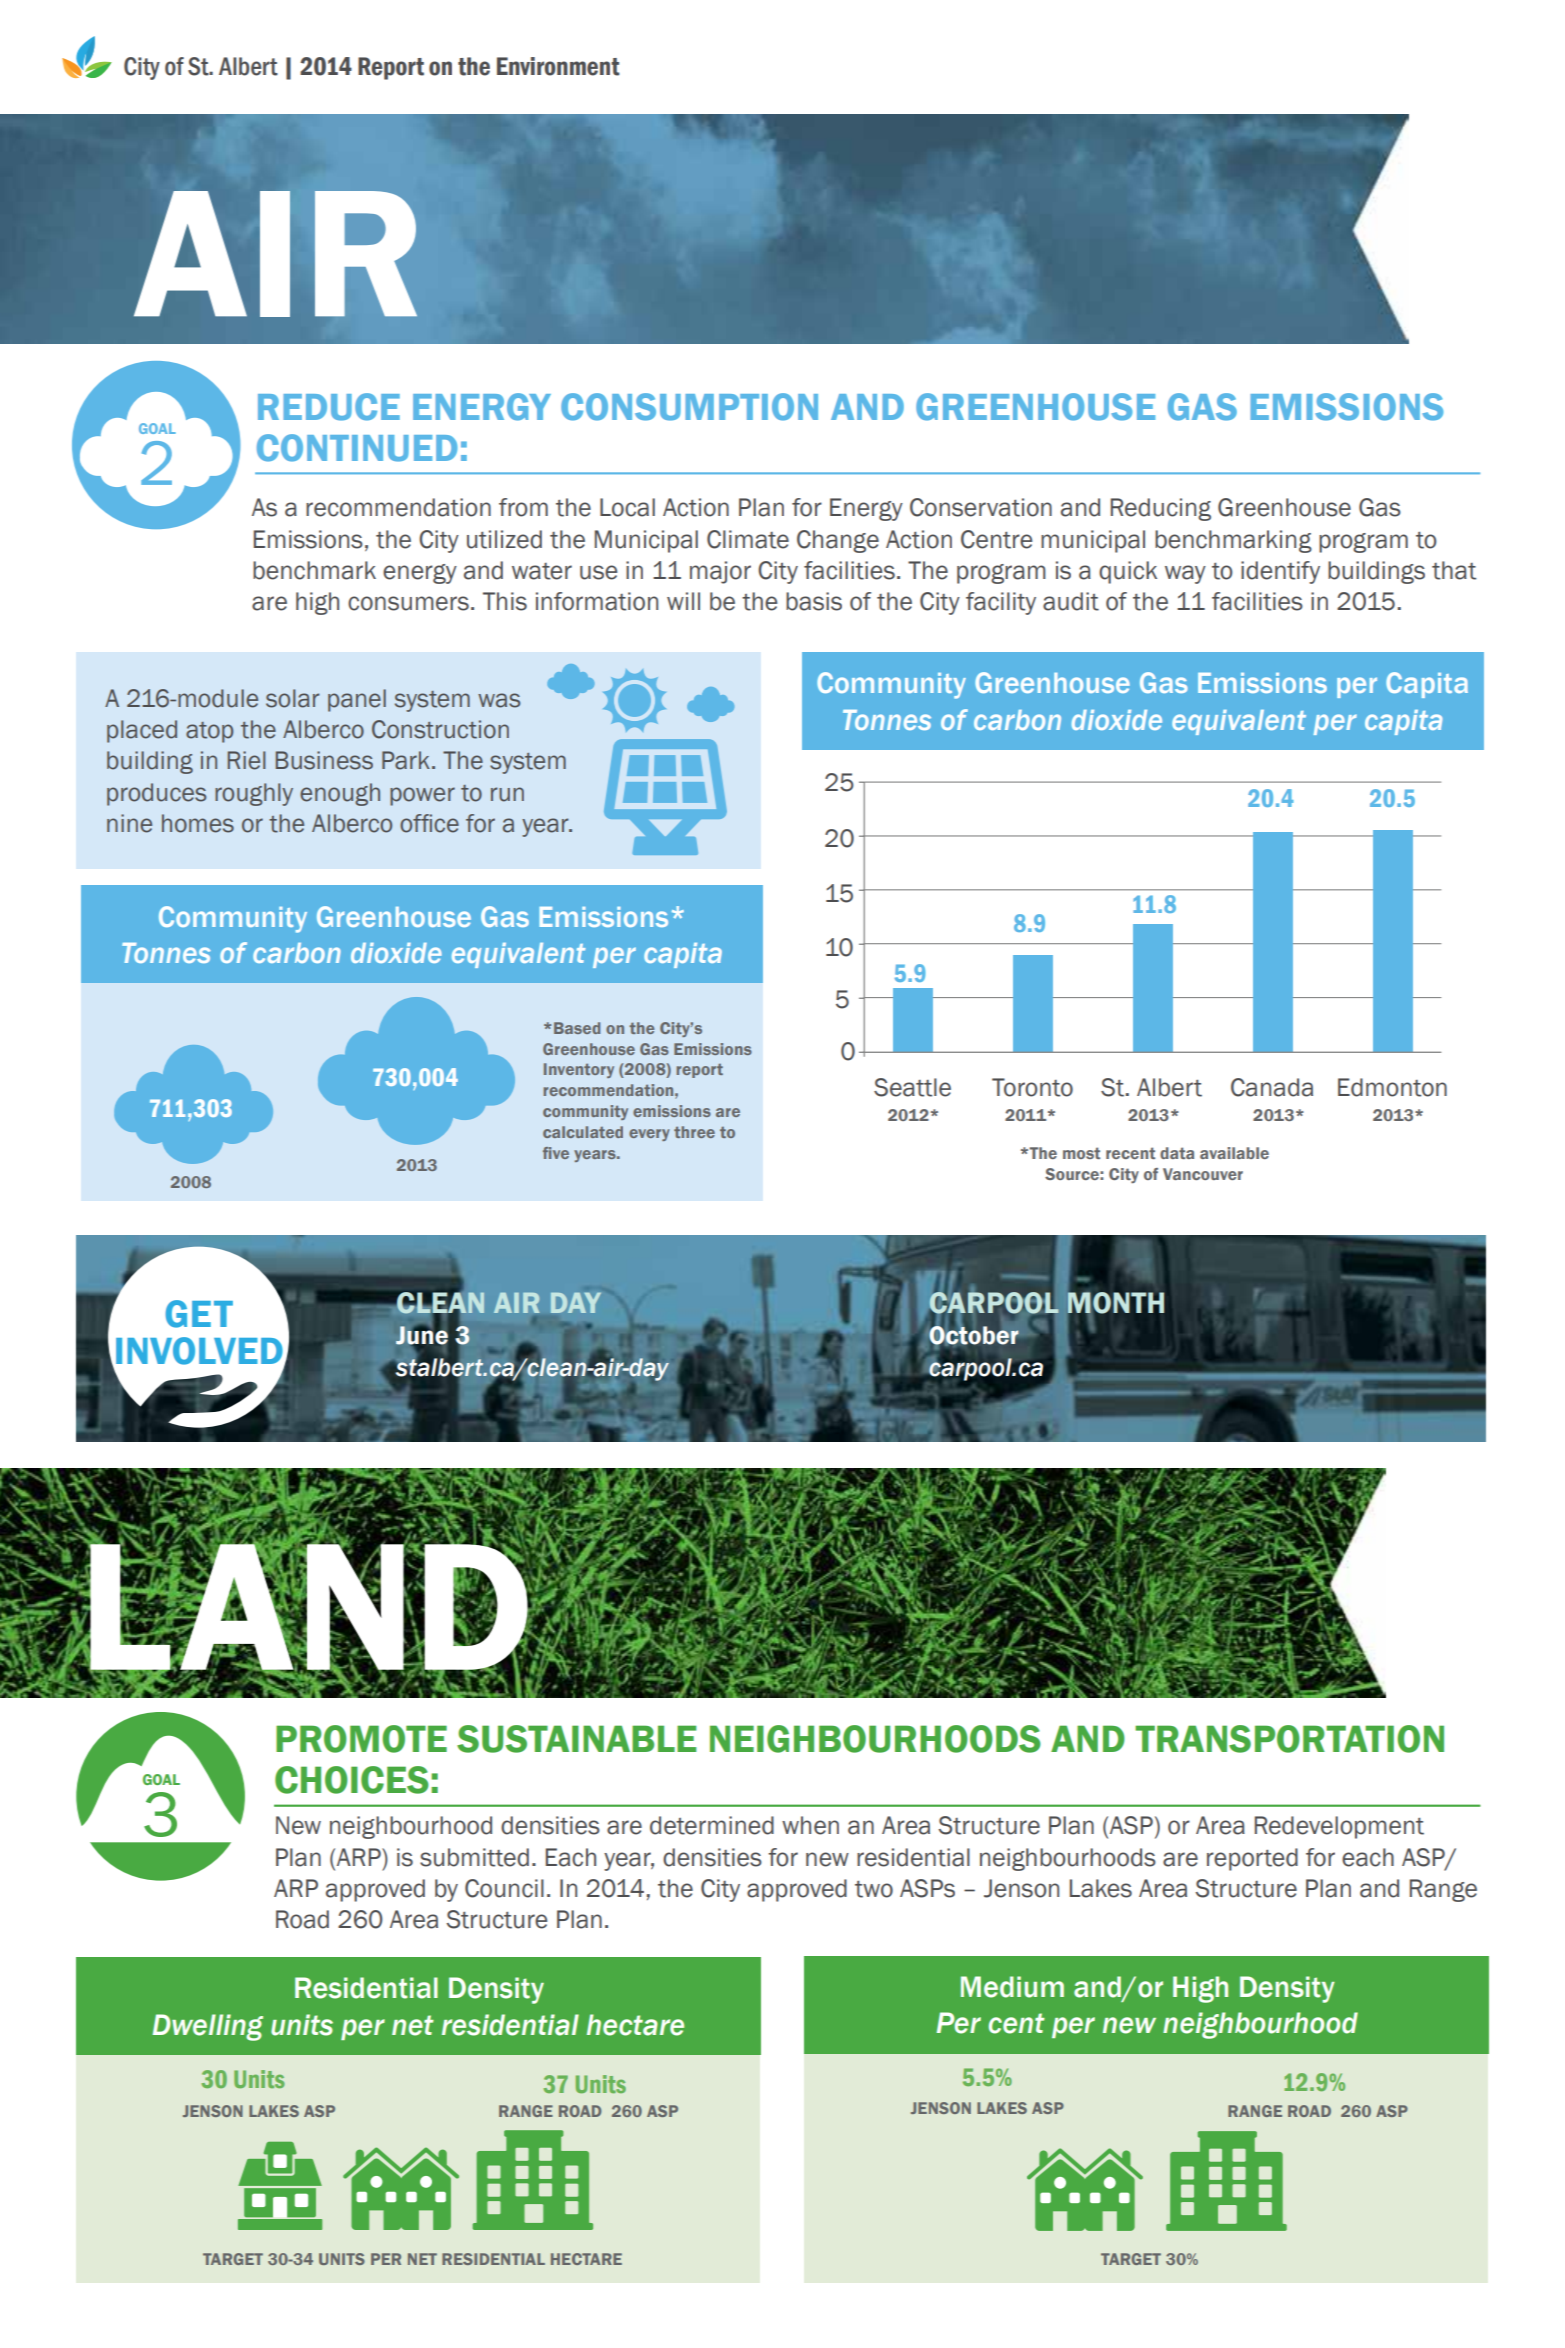 The width and height of the screenshot is (1565, 2348). What do you see at coordinates (1161, 509) in the screenshot?
I see `Reducing` at bounding box center [1161, 509].
